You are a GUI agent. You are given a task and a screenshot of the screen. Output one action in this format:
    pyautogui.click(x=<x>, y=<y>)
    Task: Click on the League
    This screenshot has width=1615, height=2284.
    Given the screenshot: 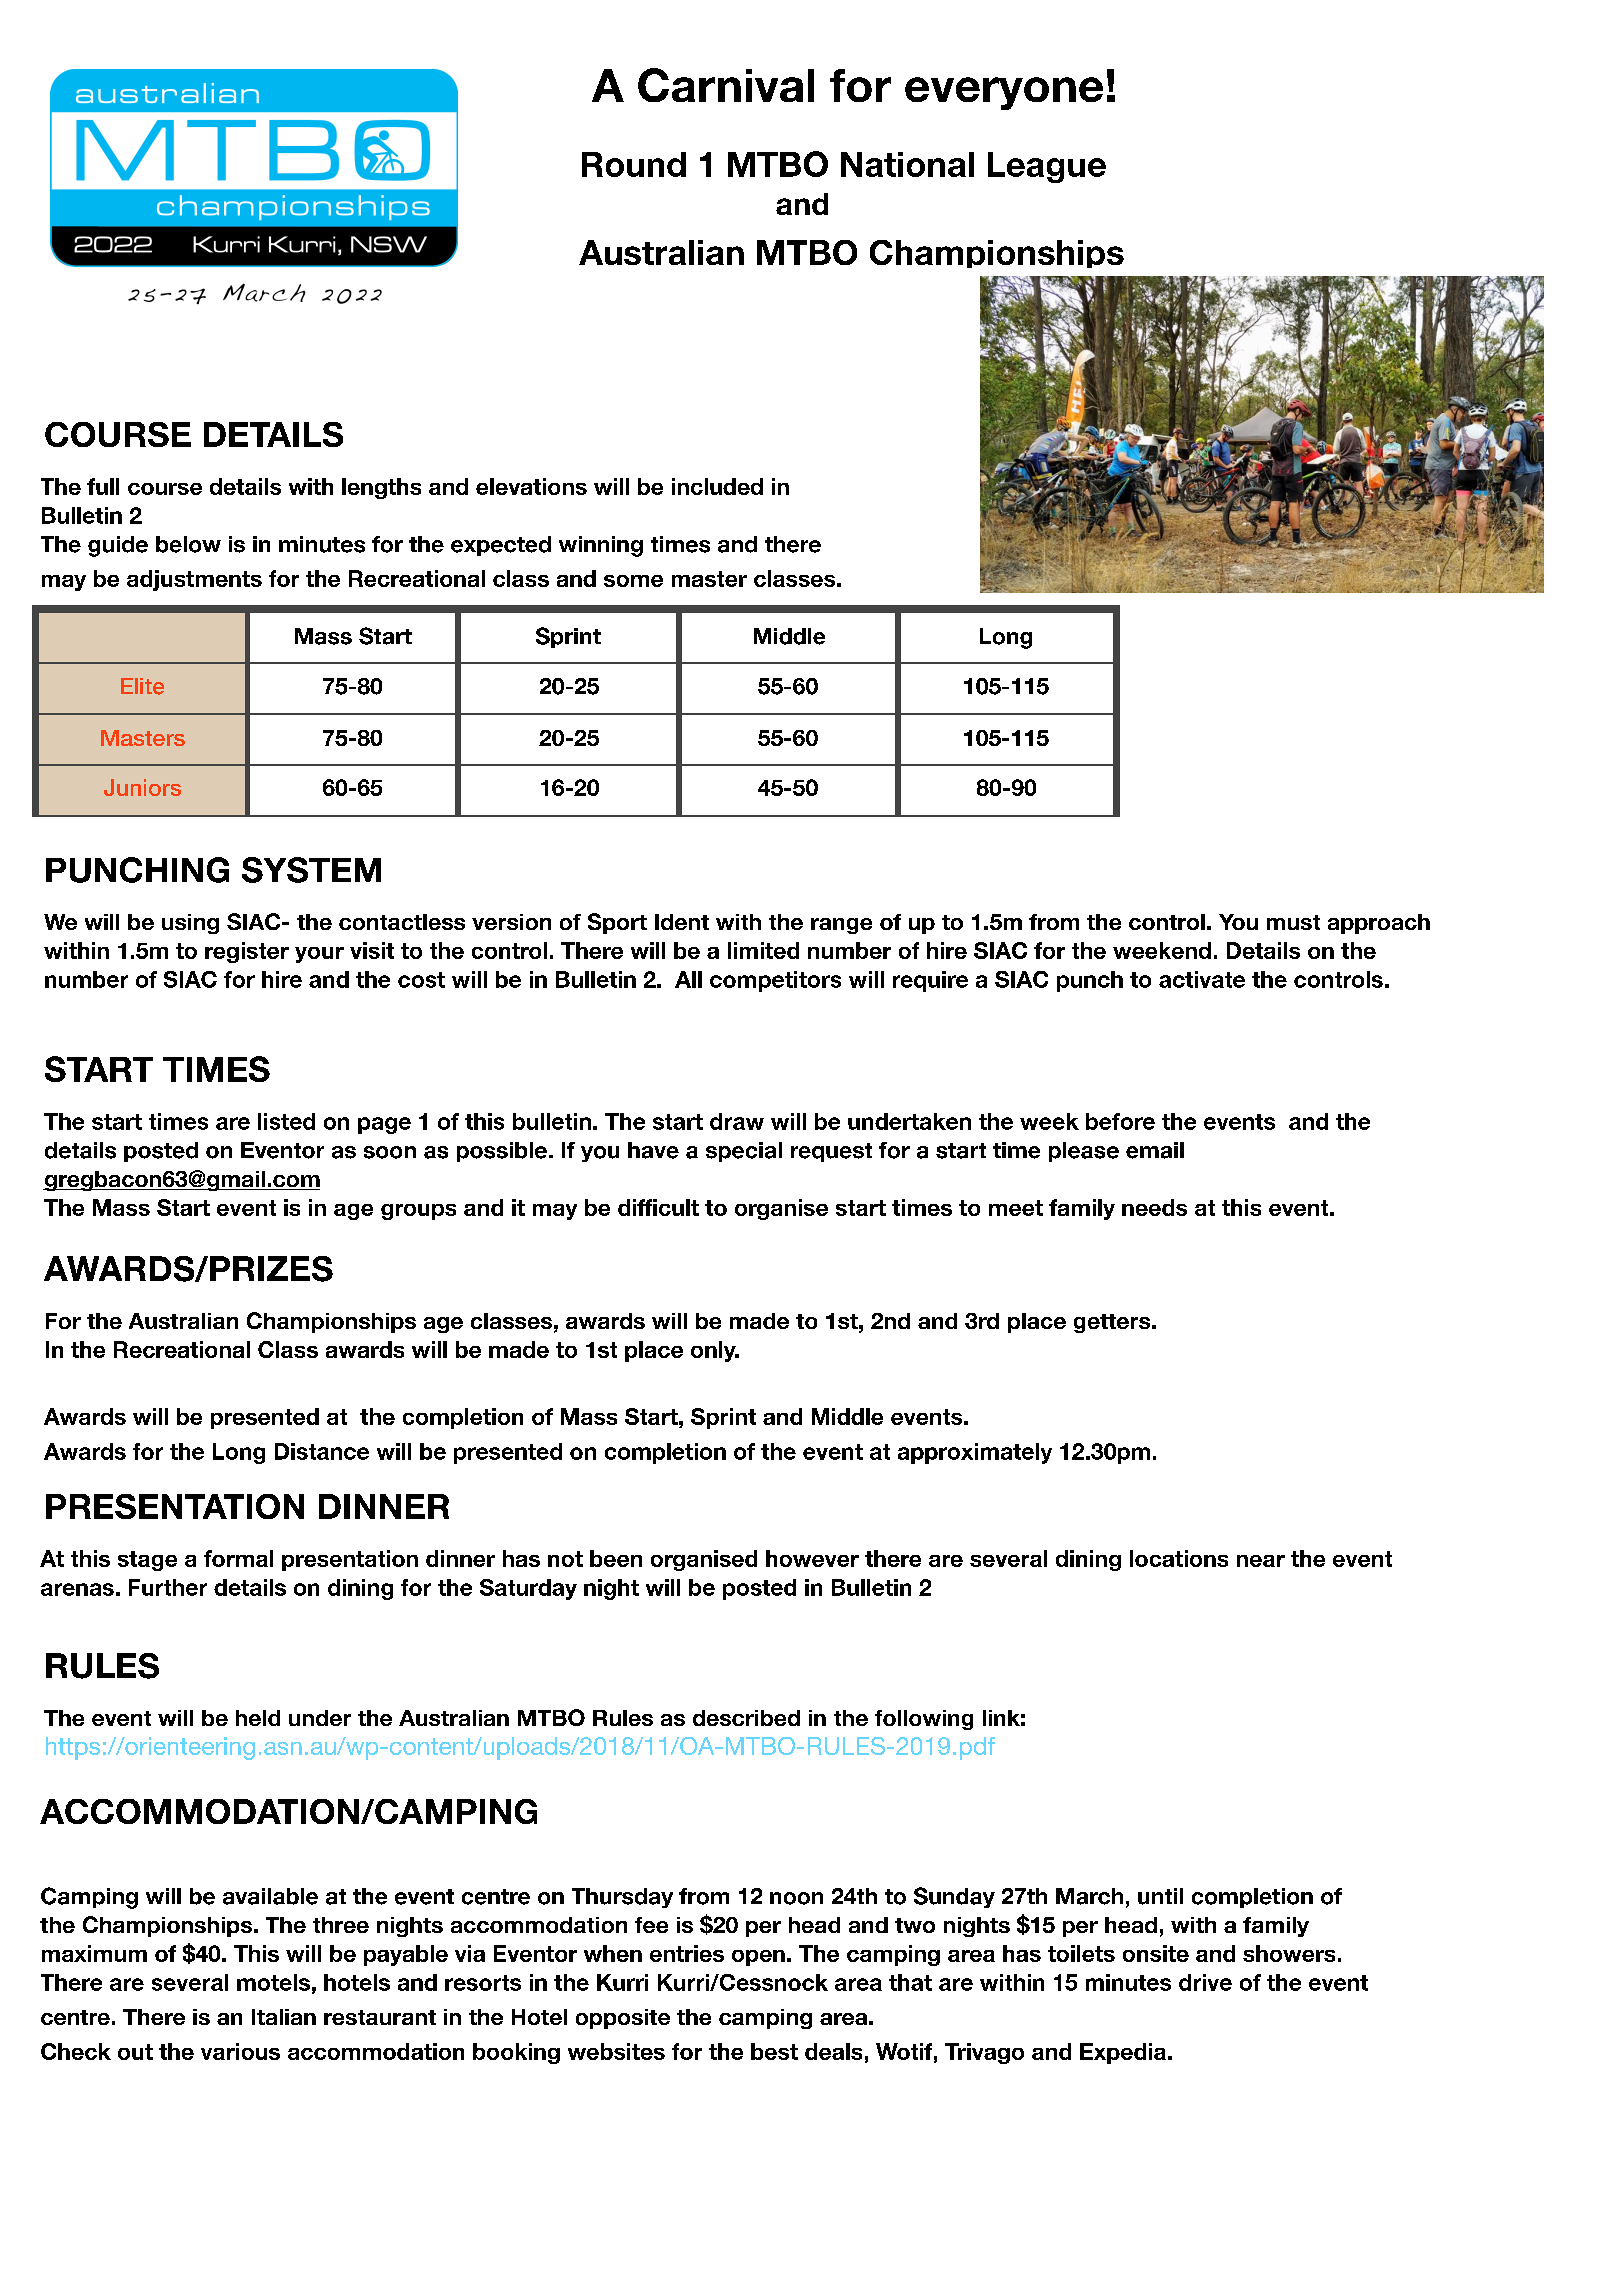 What is the action you would take?
    pyautogui.click(x=1047, y=167)
